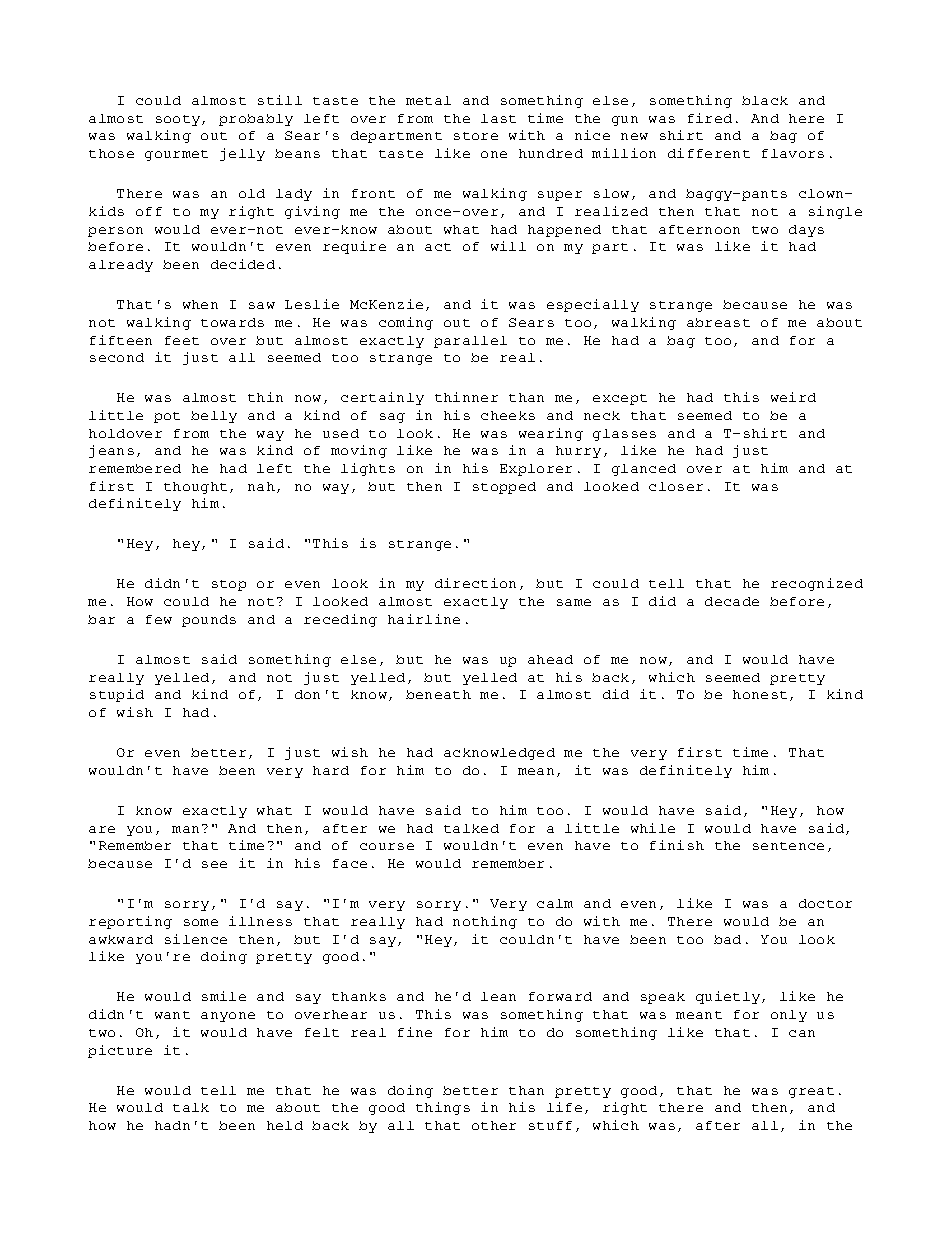 The height and width of the image is (1233, 952). I want to click on direction, so click(475, 583).
